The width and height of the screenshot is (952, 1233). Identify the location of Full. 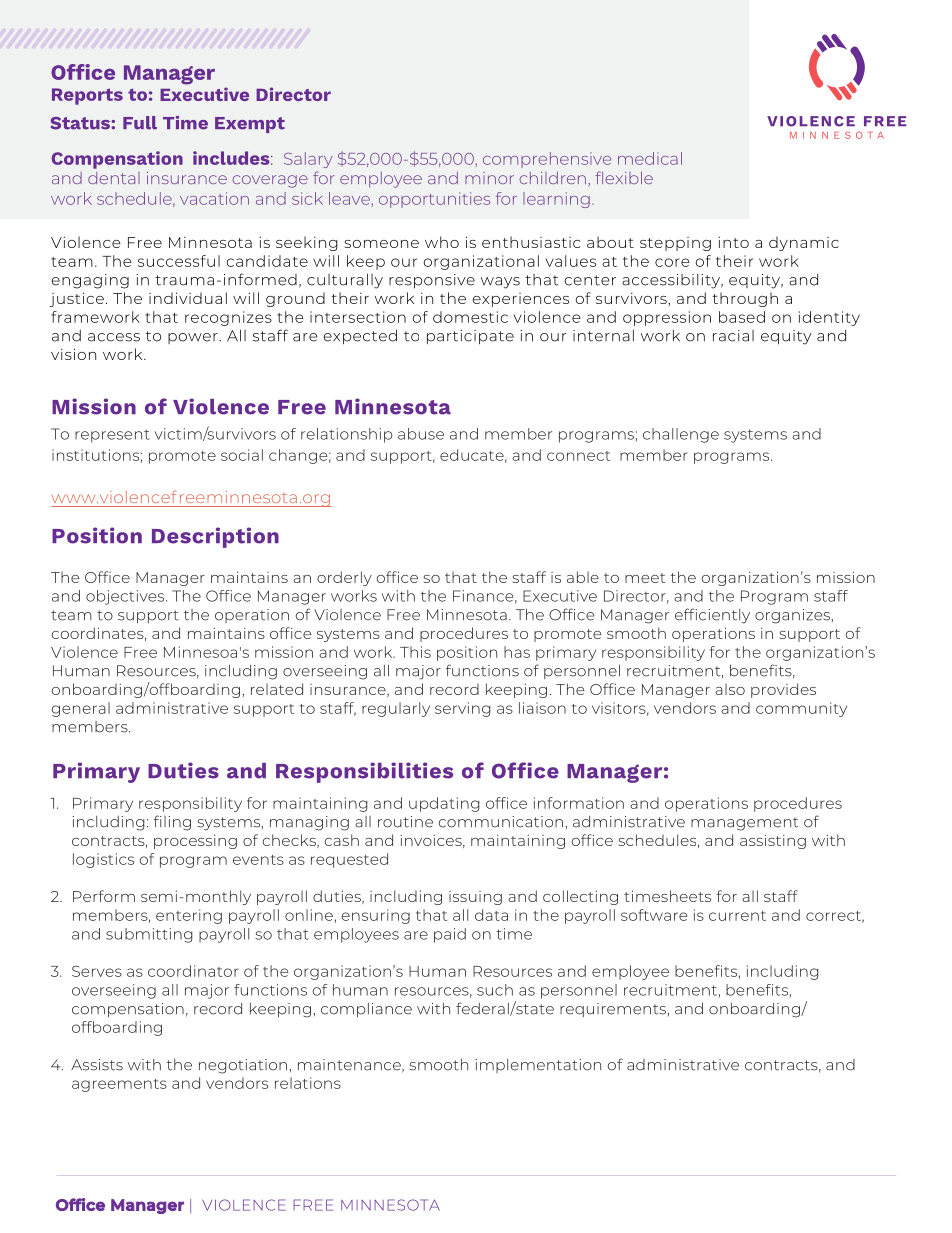
(140, 123).
